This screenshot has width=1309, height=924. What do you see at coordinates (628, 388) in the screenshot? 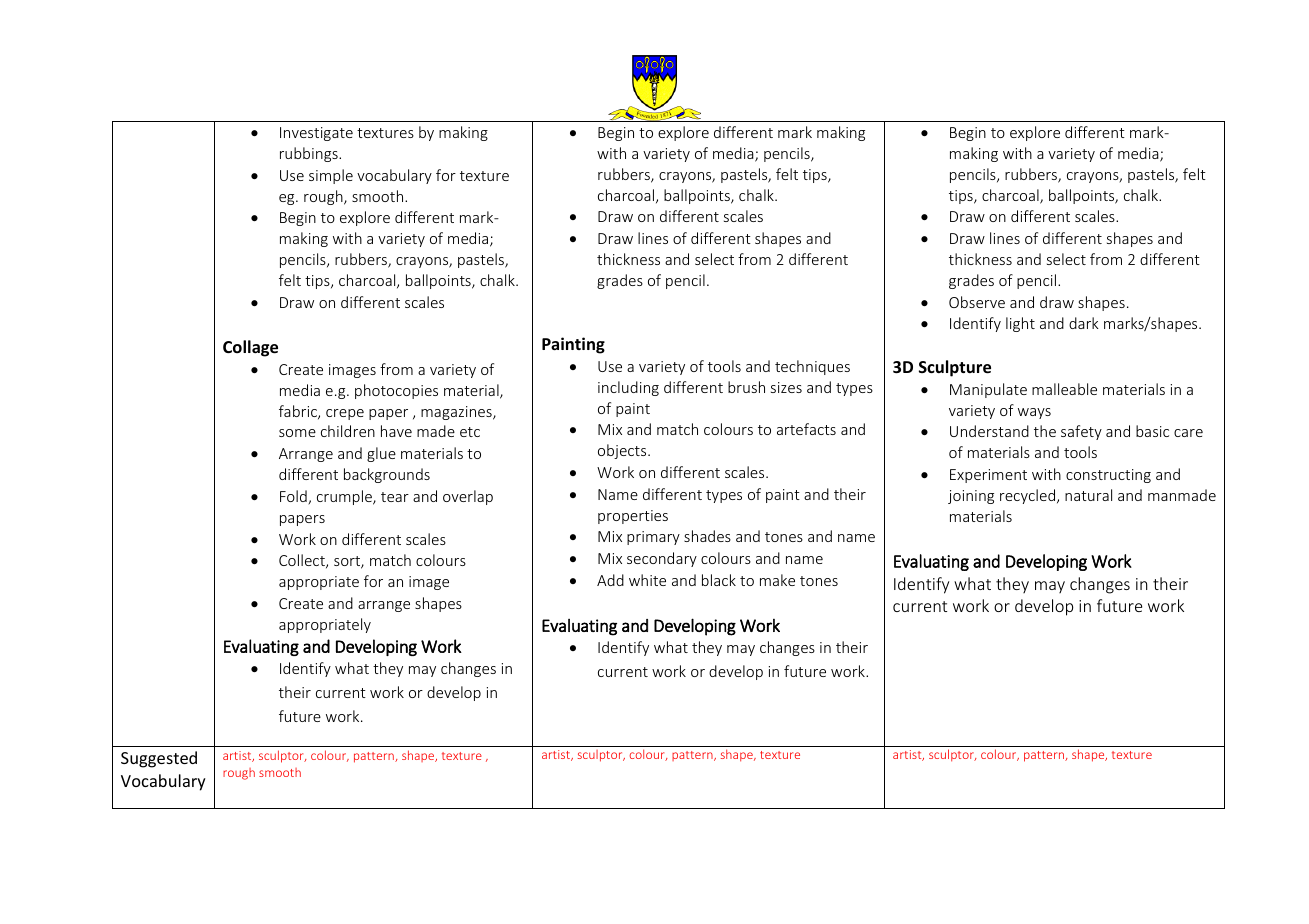
I see `including` at bounding box center [628, 388].
